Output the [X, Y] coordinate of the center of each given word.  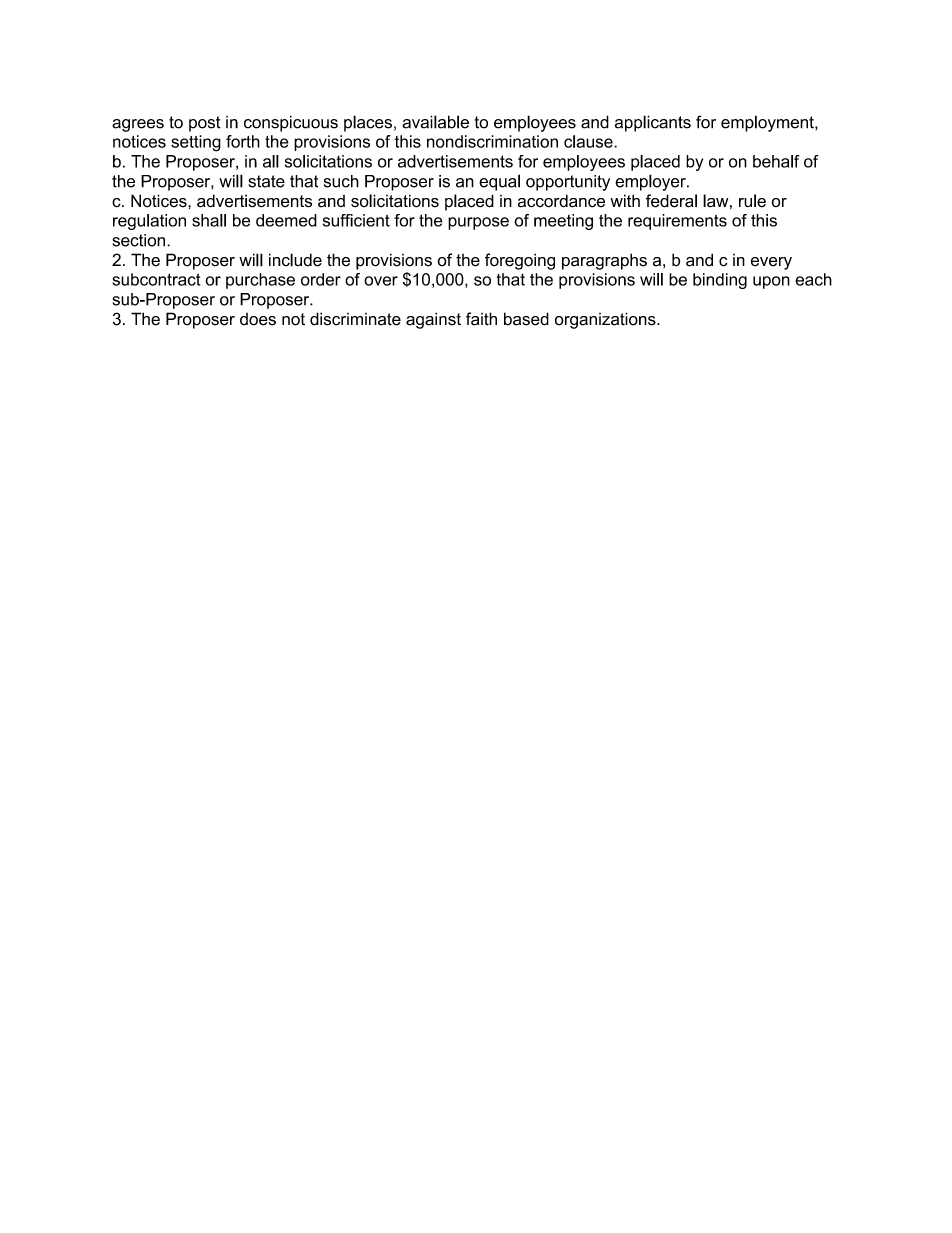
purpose [478, 223]
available [435, 122]
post [205, 124]
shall [209, 220]
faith [481, 319]
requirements [677, 222]
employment [768, 123]
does [258, 319]
